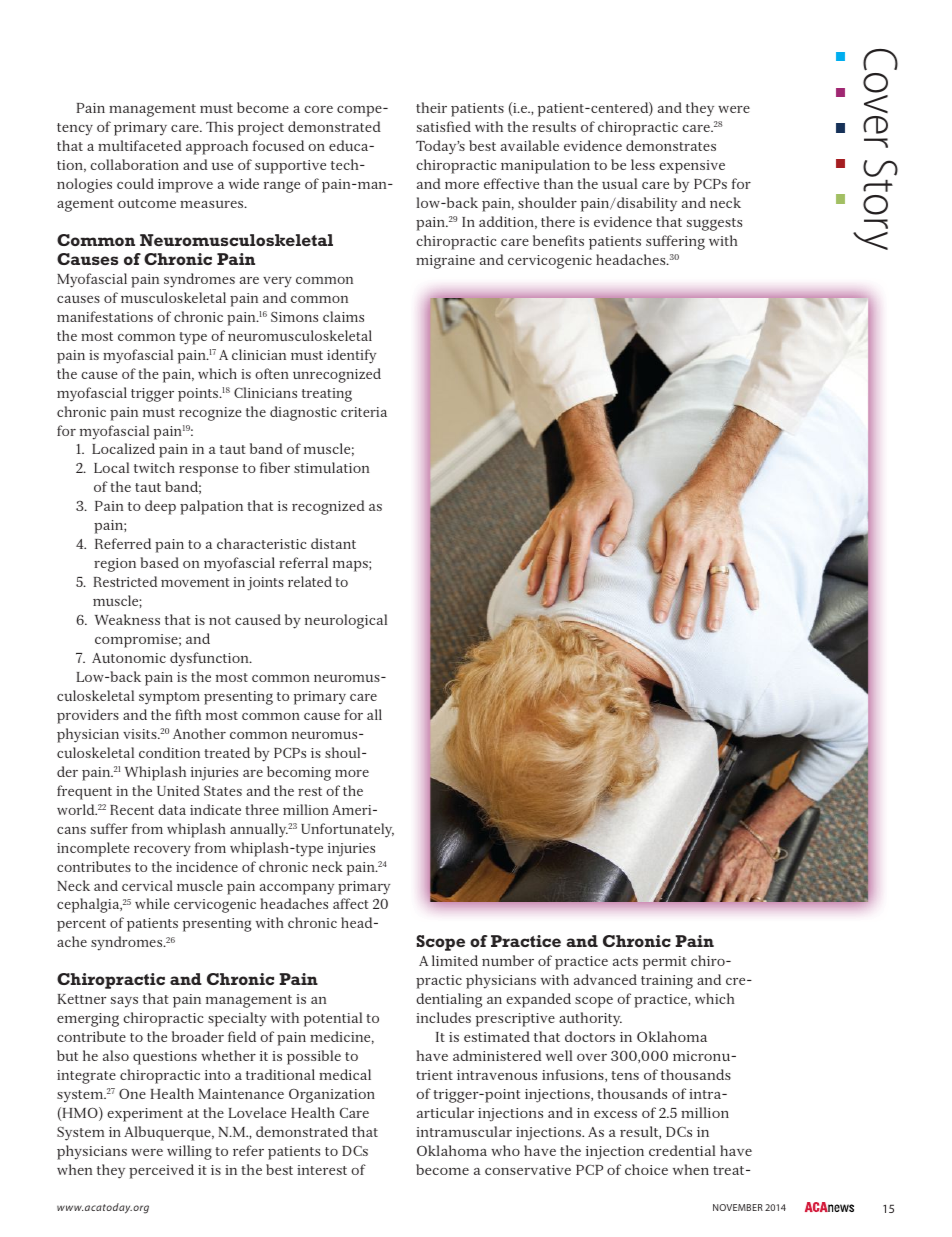  I want to click on twitch, so click(154, 467).
